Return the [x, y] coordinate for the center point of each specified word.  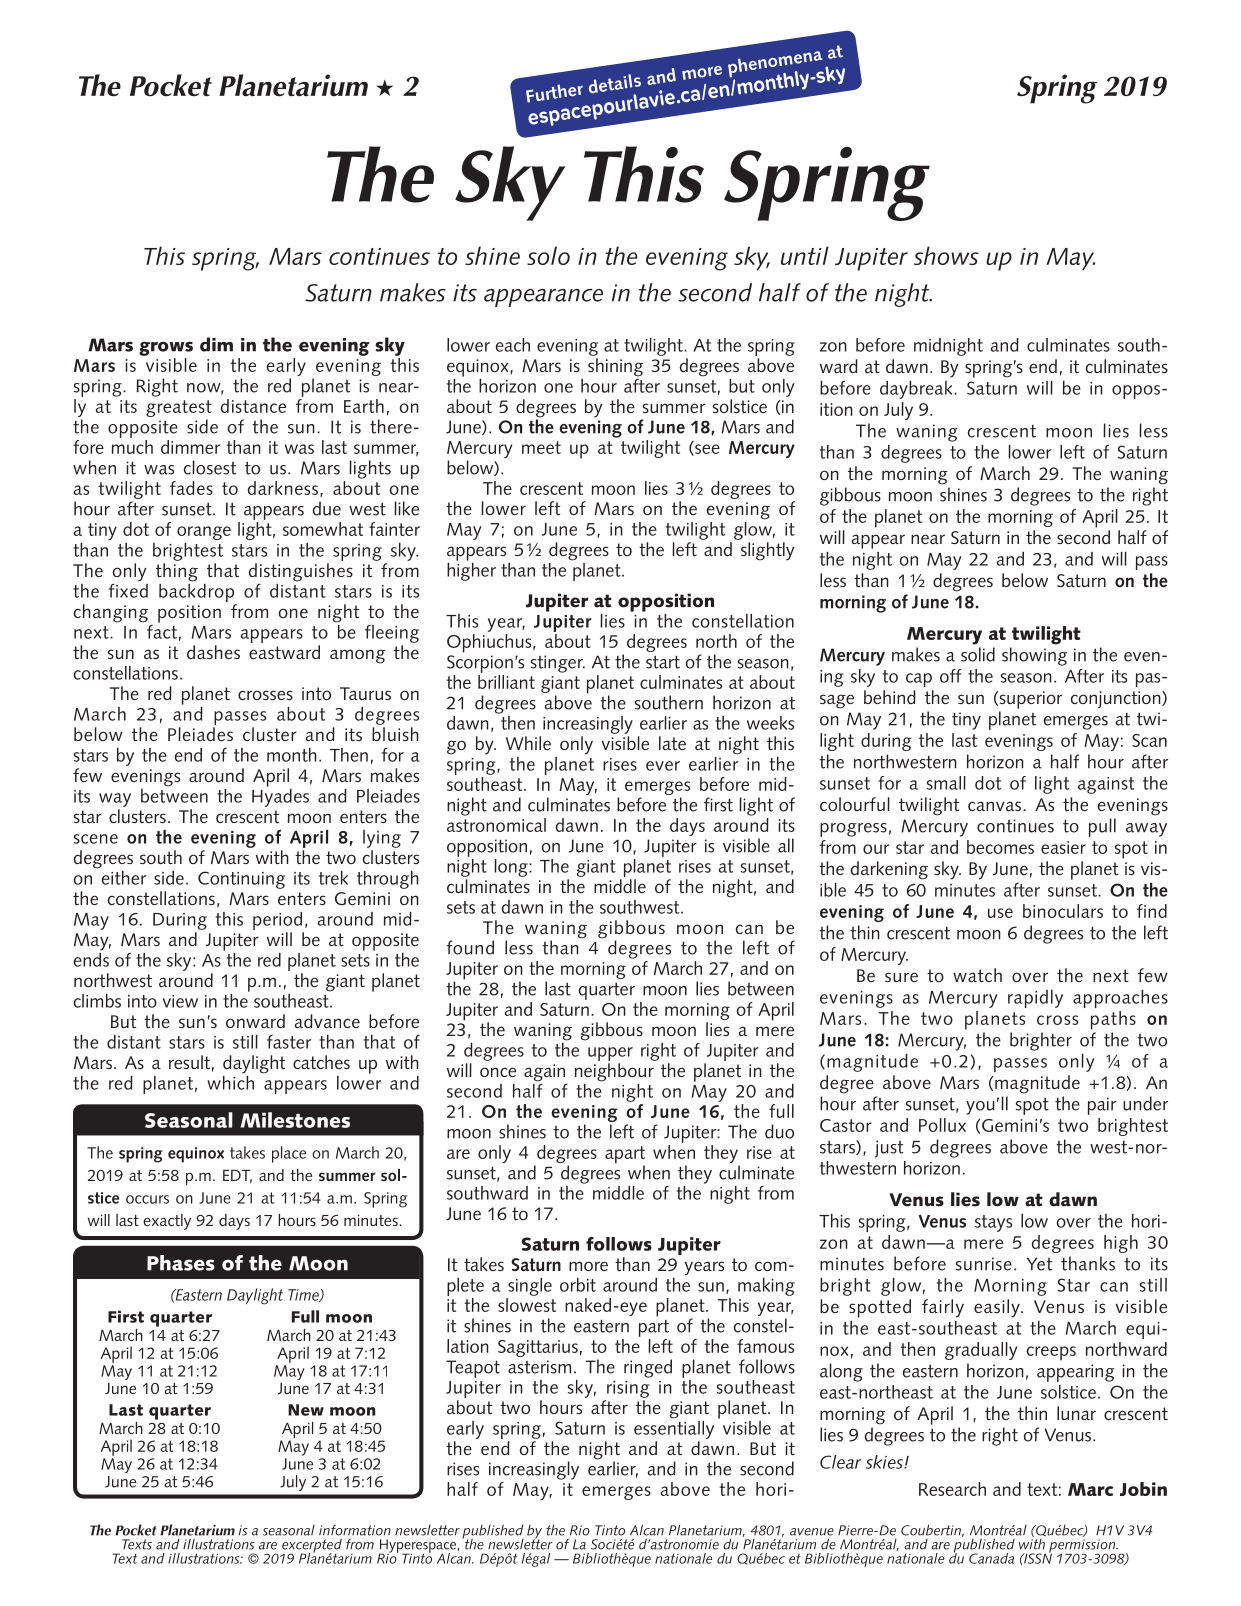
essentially [674, 1428]
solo [548, 255]
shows [946, 255]
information [355, 1530]
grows [166, 348]
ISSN [1037, 1557]
